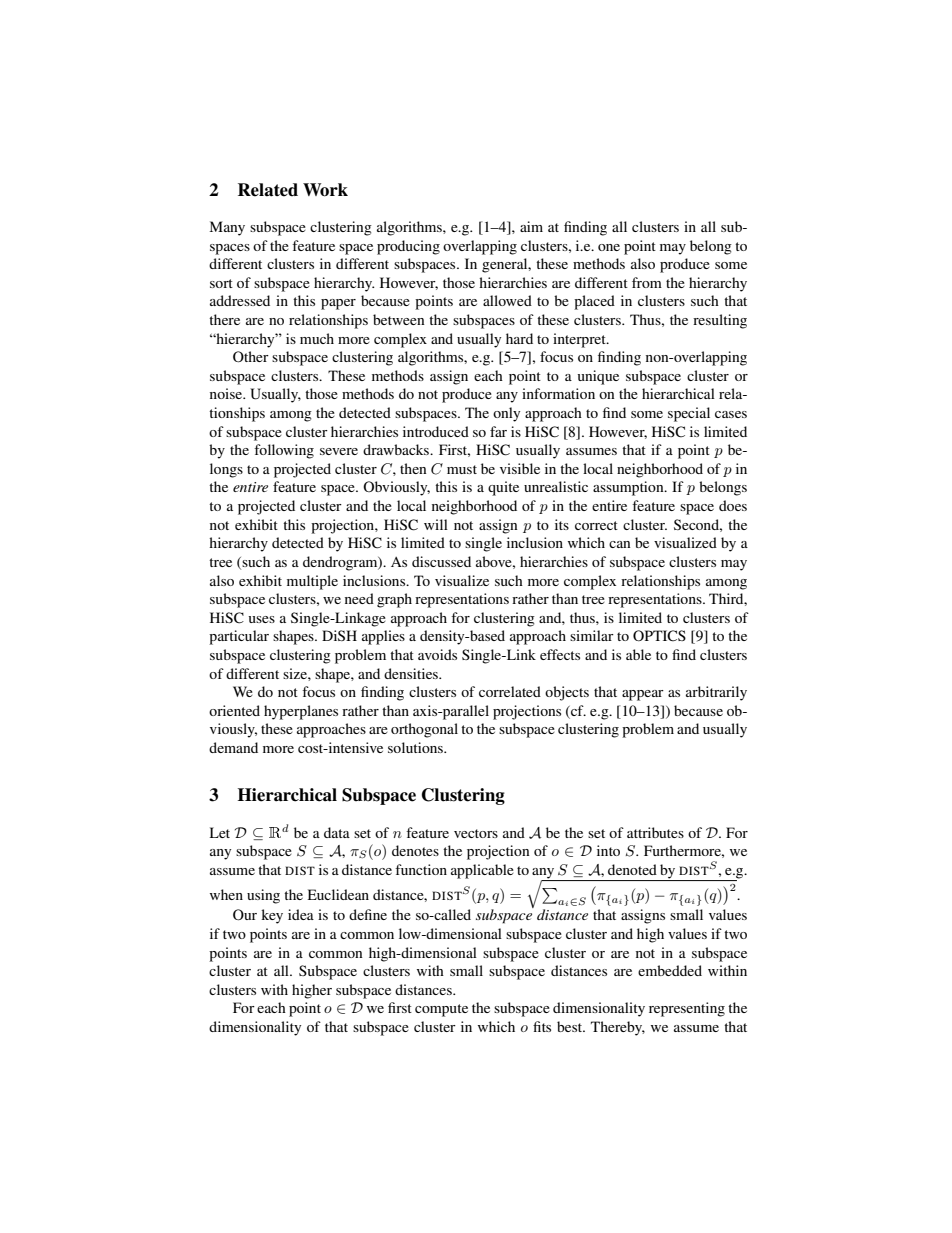 The width and height of the screenshot is (952, 1233). Describe the element at coordinates (609, 247) in the screenshot. I see `one` at that location.
